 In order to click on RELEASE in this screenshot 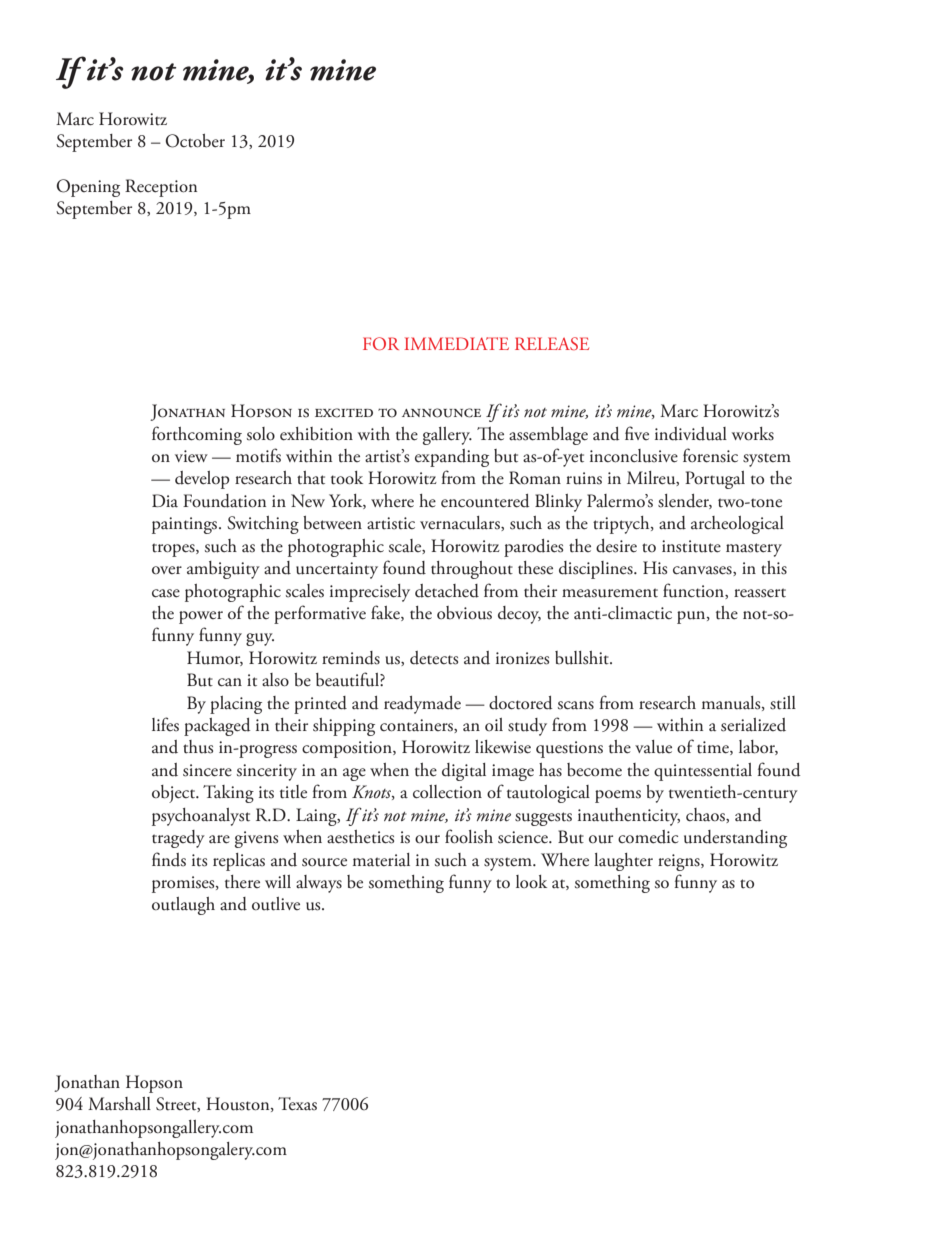, I will do `click(552, 343)`.
